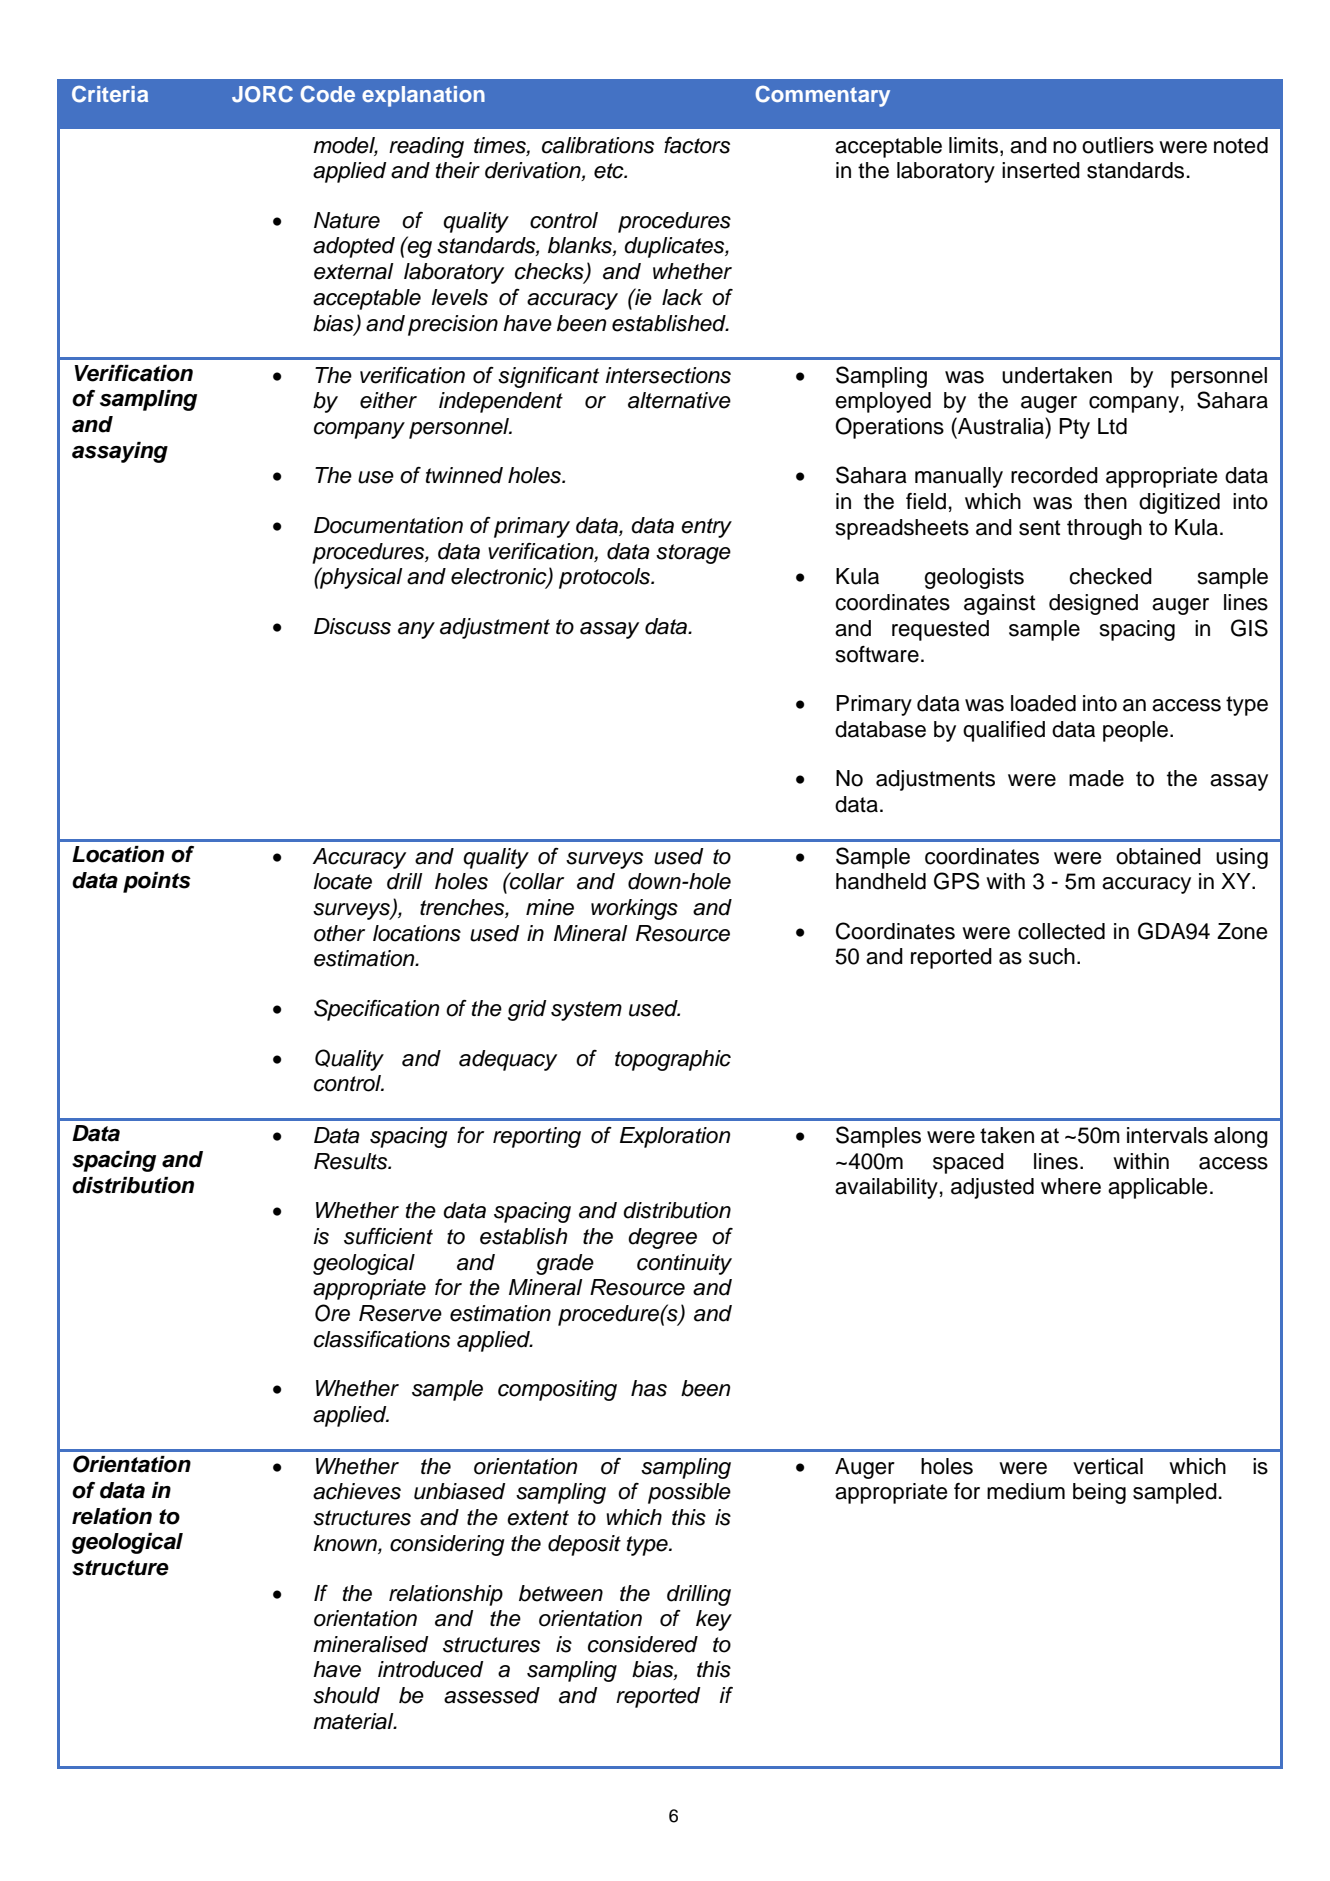 The height and width of the screenshot is (1881, 1330). Describe the element at coordinates (346, 1695) in the screenshot. I see `should` at that location.
